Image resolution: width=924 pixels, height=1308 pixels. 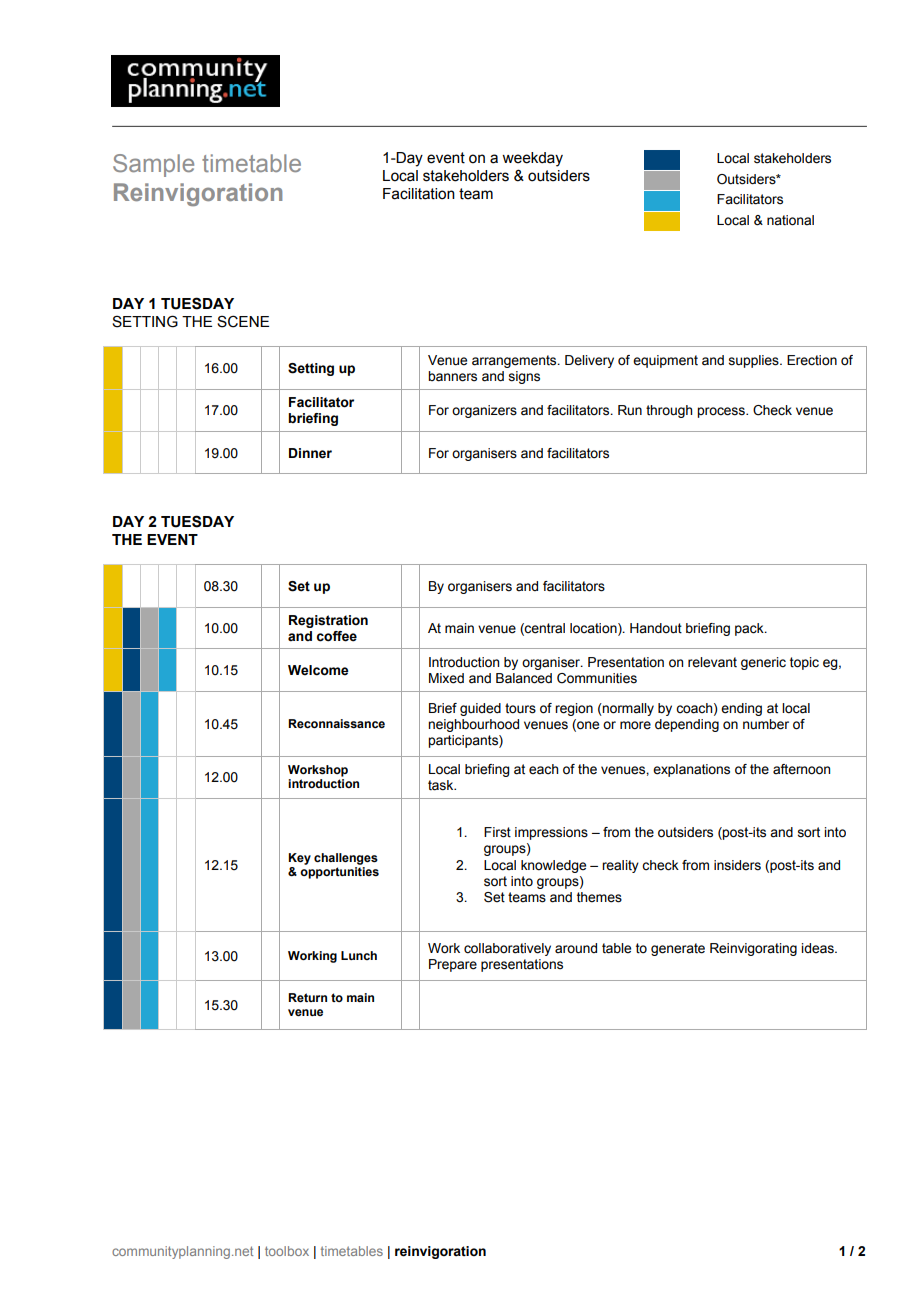 What do you see at coordinates (753, 949) in the page?
I see `Reinvigorating` at bounding box center [753, 949].
